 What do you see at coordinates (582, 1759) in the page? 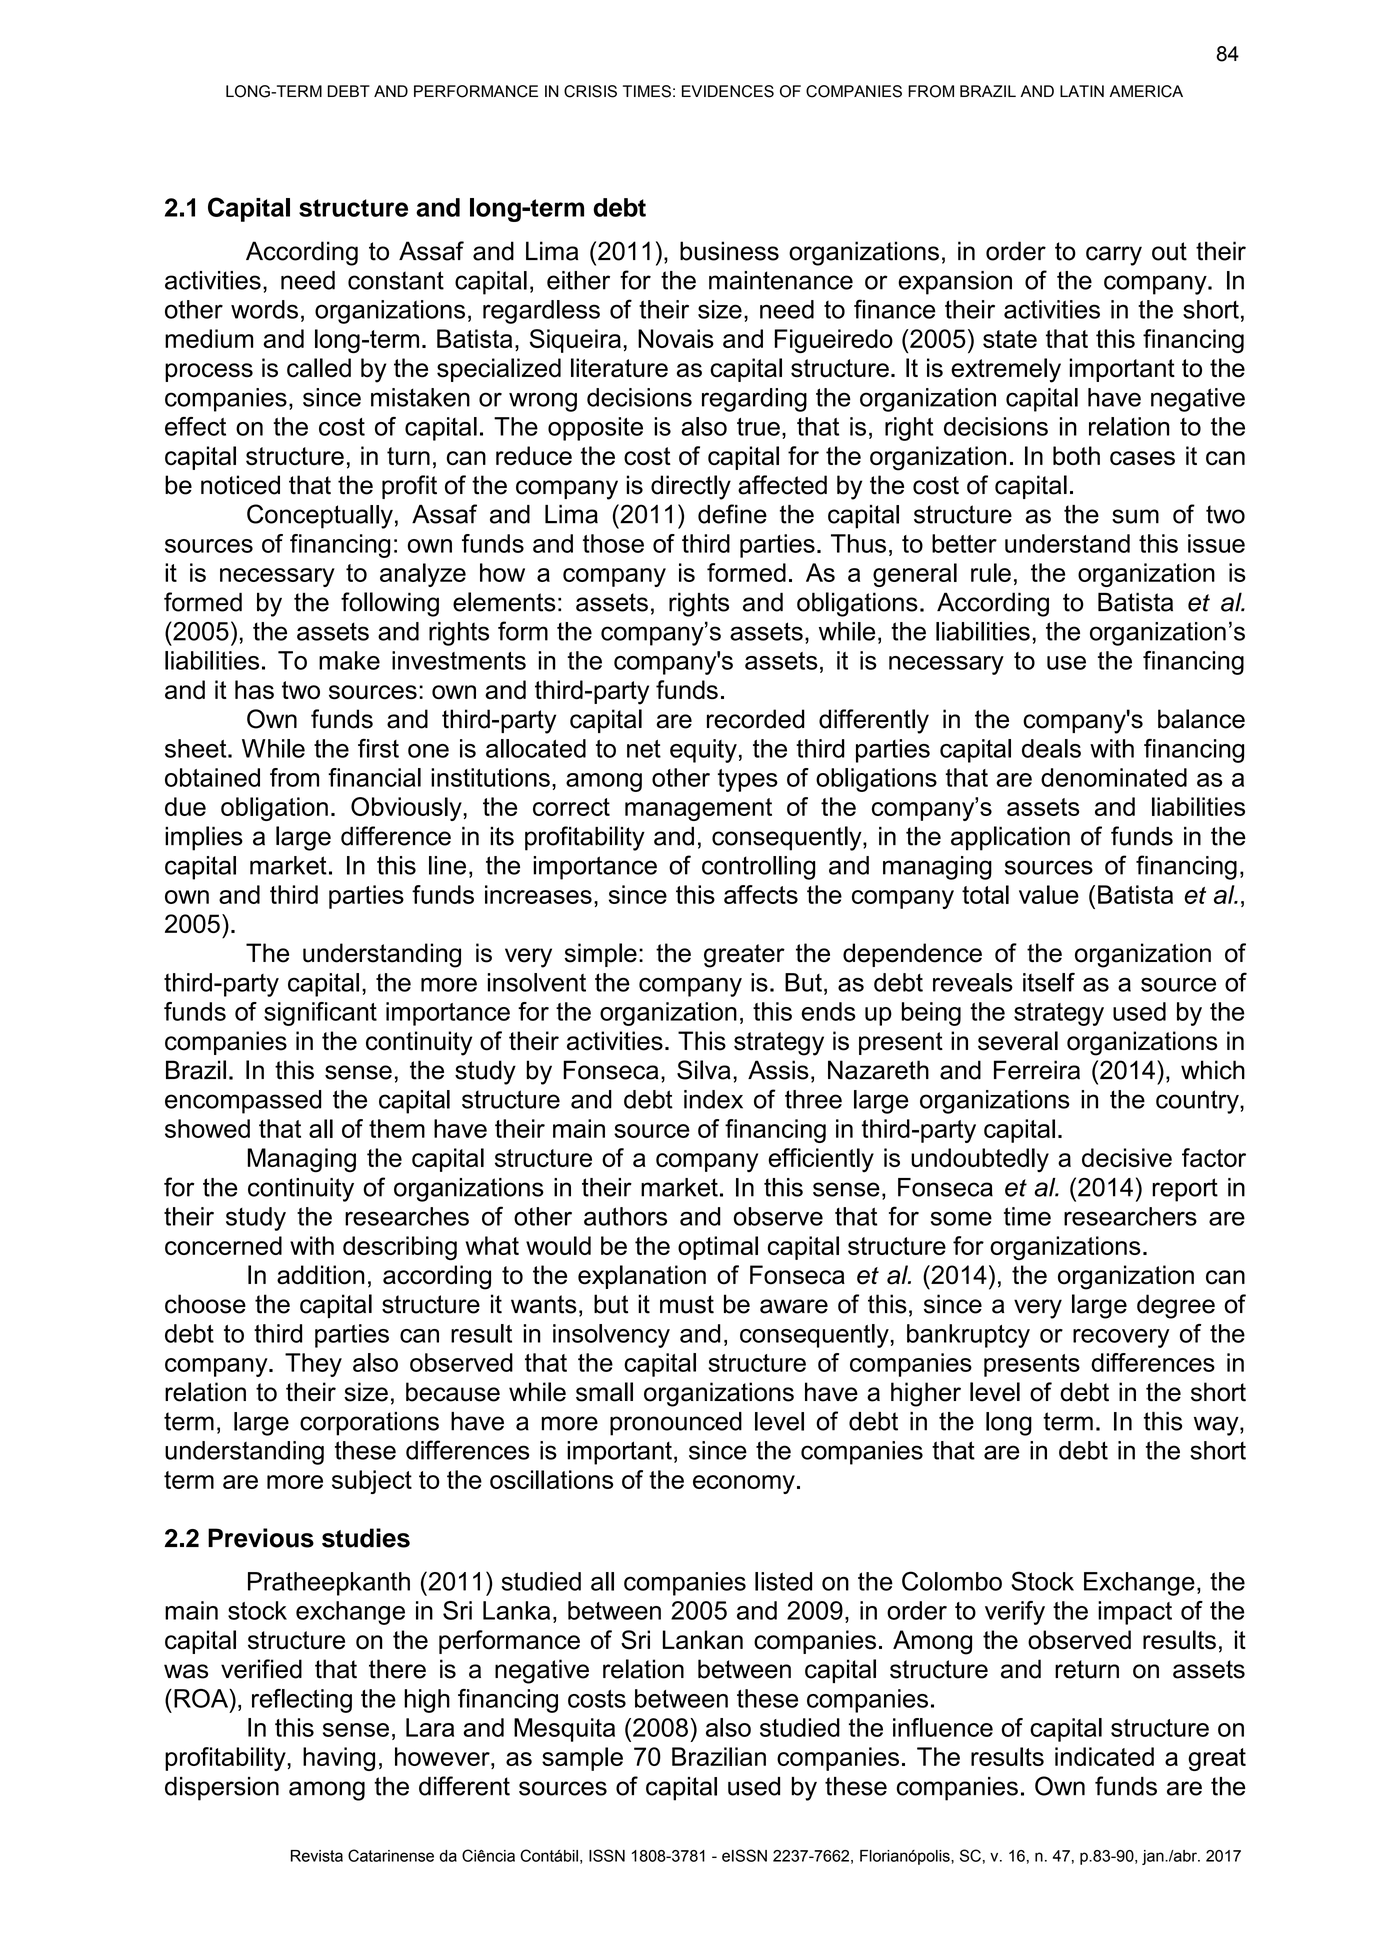
I see `sample` at bounding box center [582, 1759].
